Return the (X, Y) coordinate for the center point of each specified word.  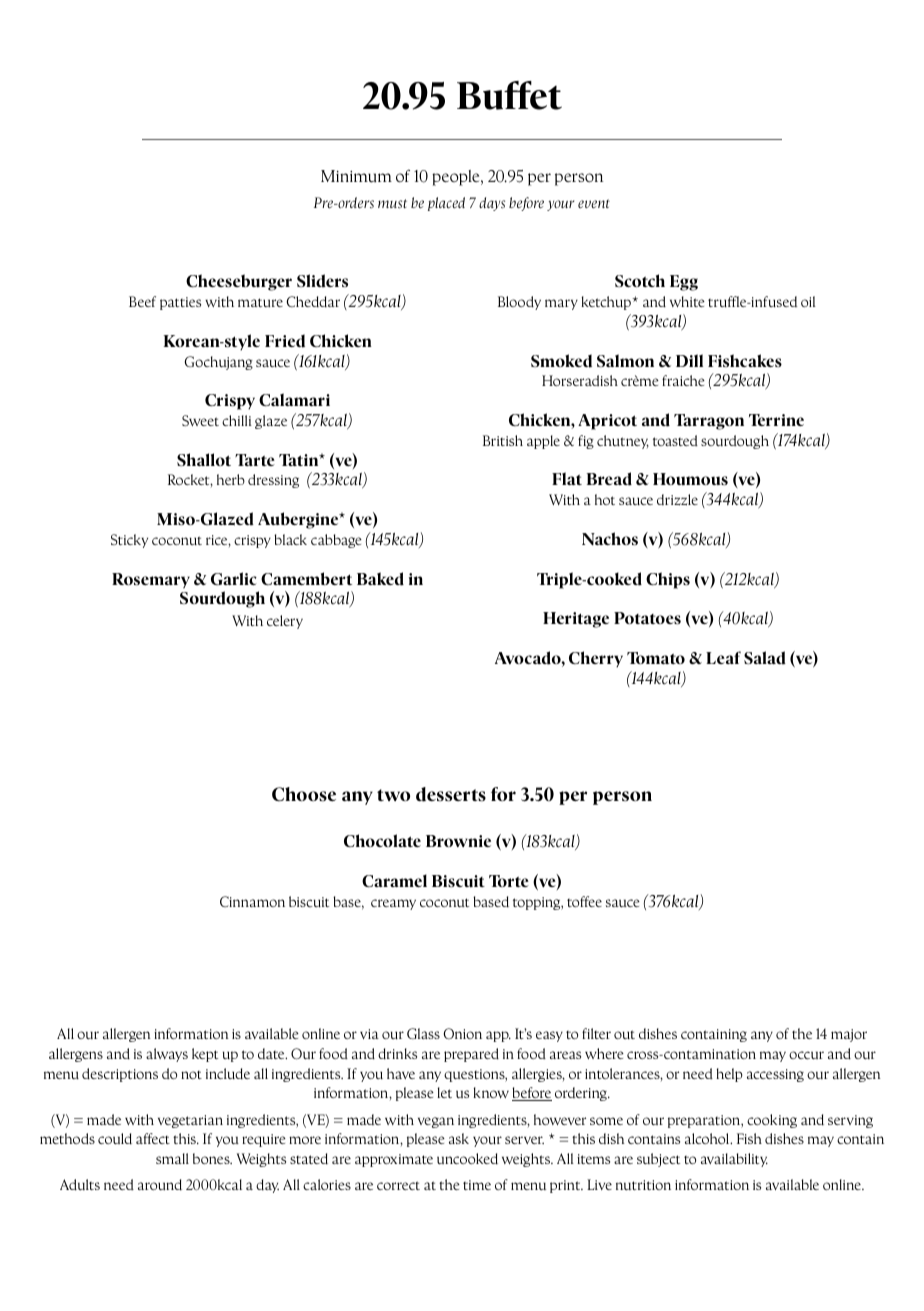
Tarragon (709, 422)
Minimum (356, 176)
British (503, 440)
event (594, 203)
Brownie (458, 841)
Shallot (204, 459)
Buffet (509, 95)
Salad (765, 658)
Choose (304, 794)
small (172, 1158)
